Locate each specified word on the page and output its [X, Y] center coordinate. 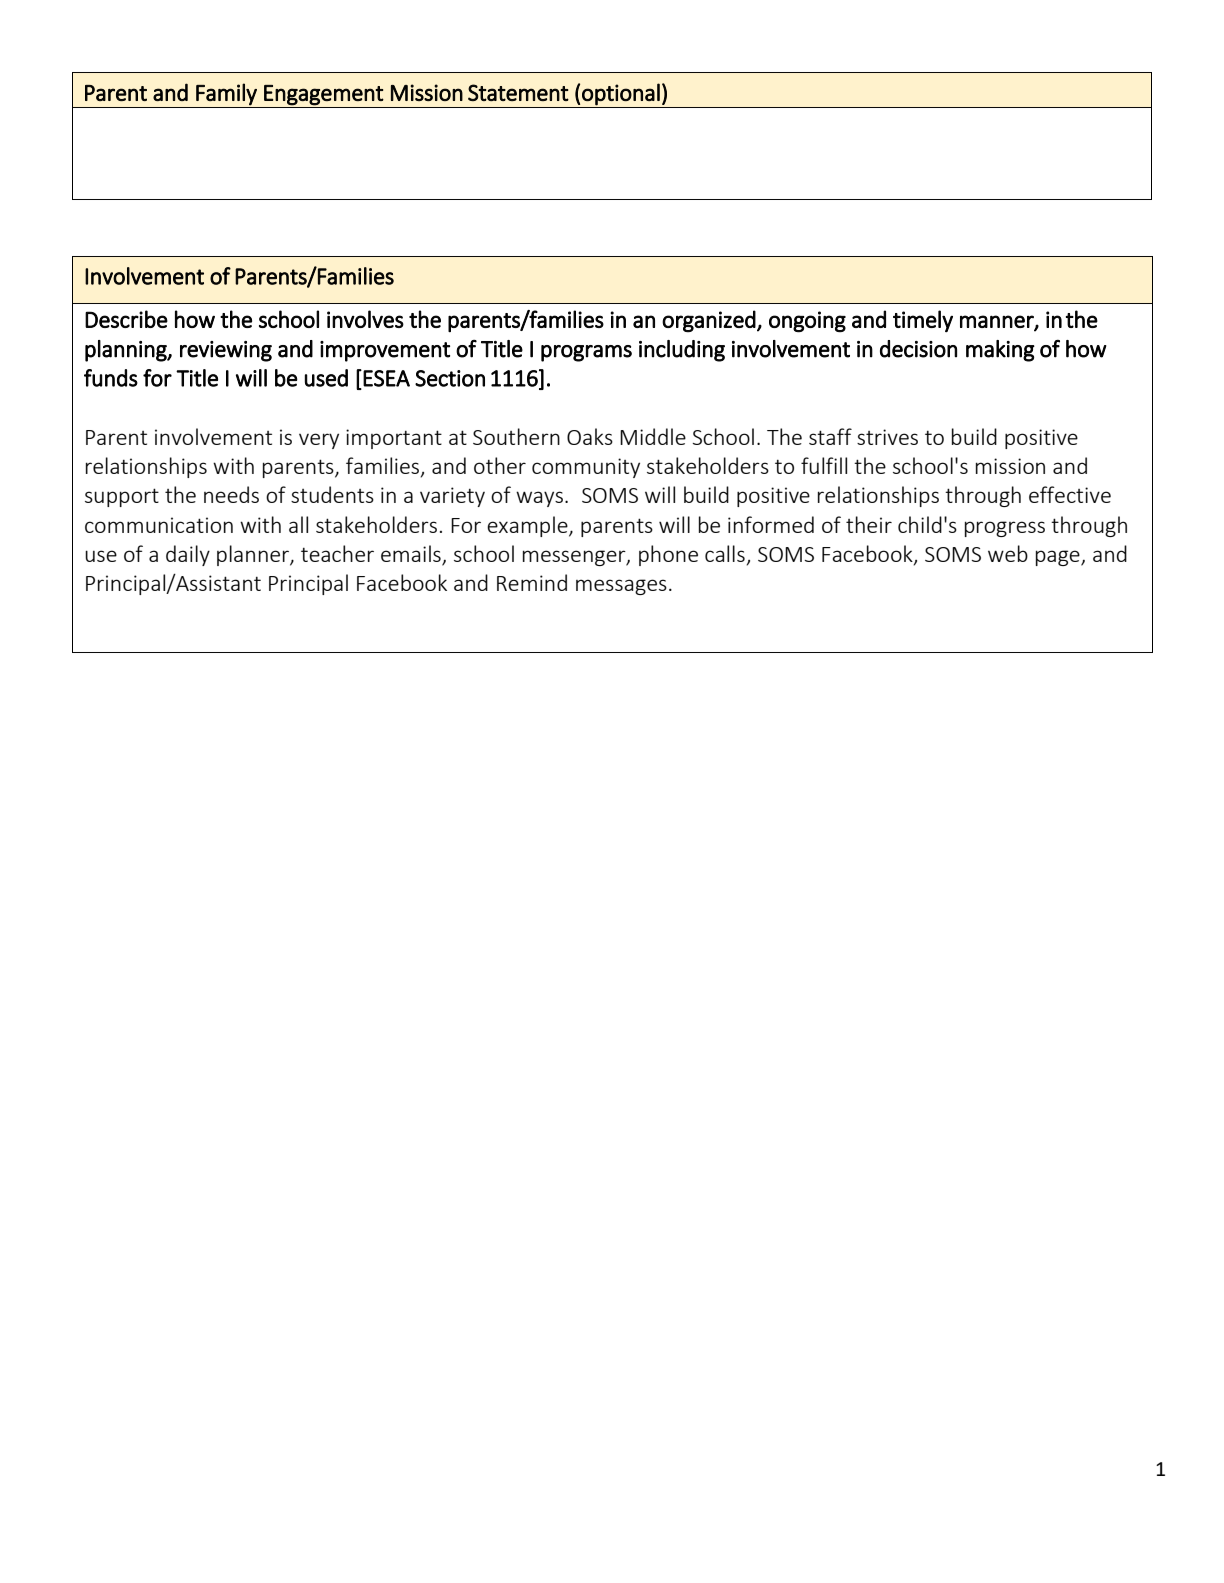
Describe [126, 319]
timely [923, 321]
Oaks [590, 436]
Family [226, 94]
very [319, 441]
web [1008, 553]
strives [887, 437]
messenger [575, 558]
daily [188, 555]
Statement [518, 92]
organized [709, 321]
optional [621, 94]
